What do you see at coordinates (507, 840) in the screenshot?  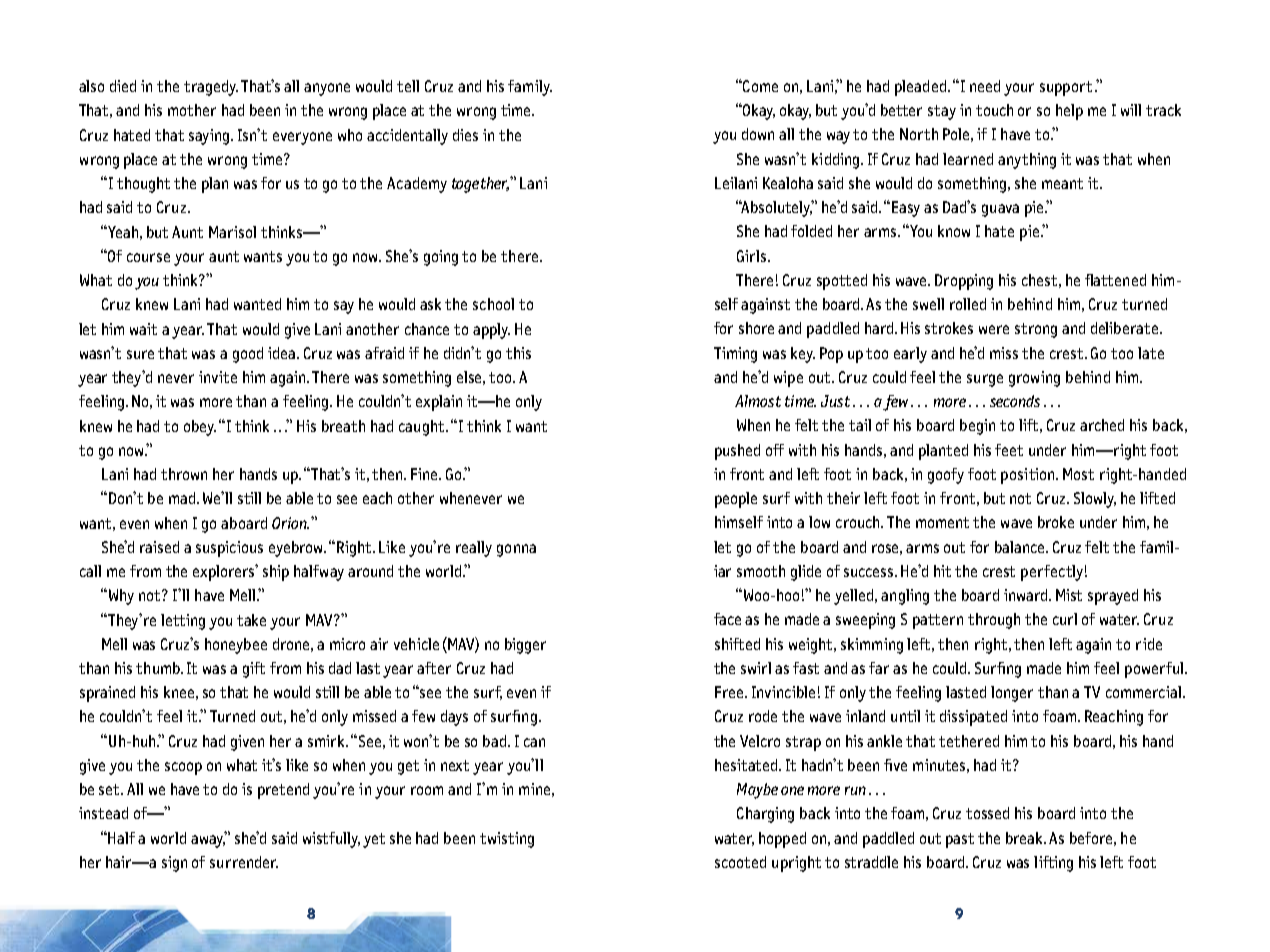 I see `twisting` at bounding box center [507, 840].
